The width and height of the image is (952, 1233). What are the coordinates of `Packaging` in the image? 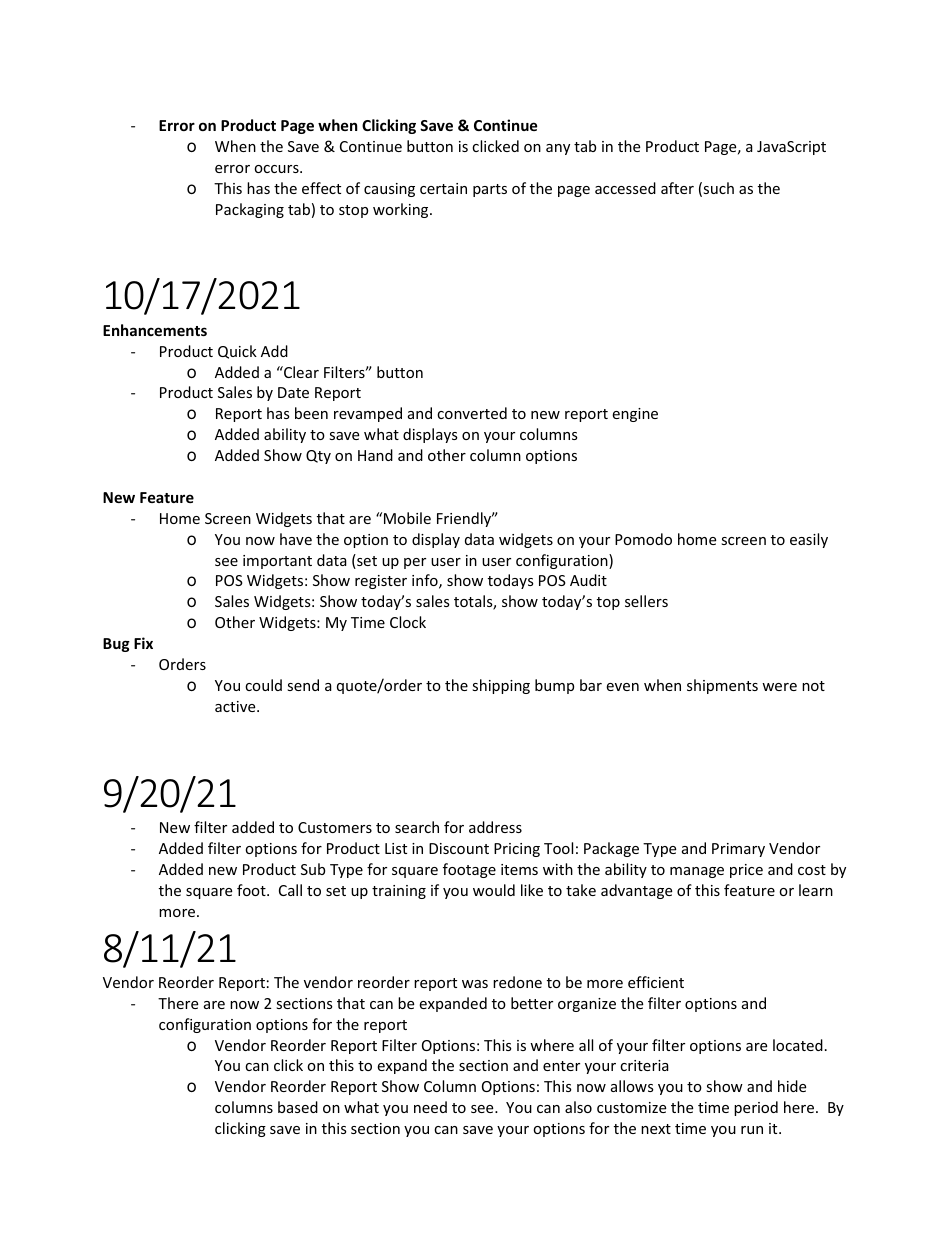 It's located at (250, 210).
